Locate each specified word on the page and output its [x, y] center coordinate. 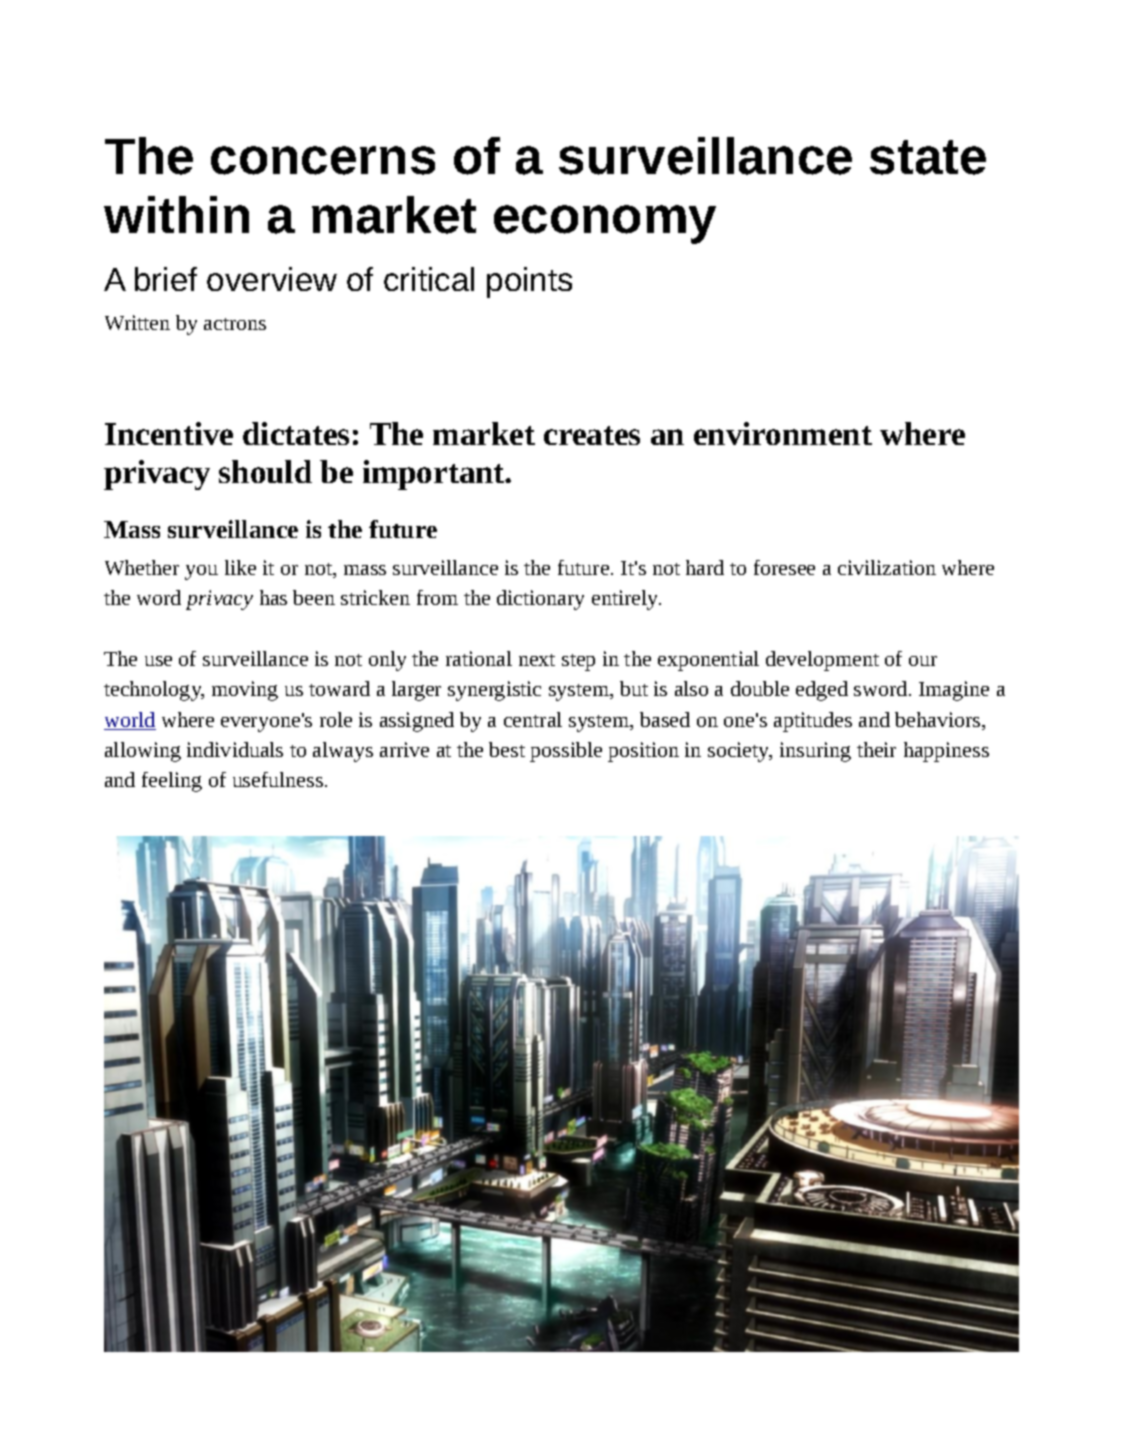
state [928, 157]
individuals [235, 749]
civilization [887, 567]
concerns [323, 160]
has [273, 597]
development [822, 661]
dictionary [540, 600]
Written [137, 322]
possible [566, 752]
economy [605, 224]
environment [783, 433]
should [265, 471]
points [529, 282]
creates [592, 435]
